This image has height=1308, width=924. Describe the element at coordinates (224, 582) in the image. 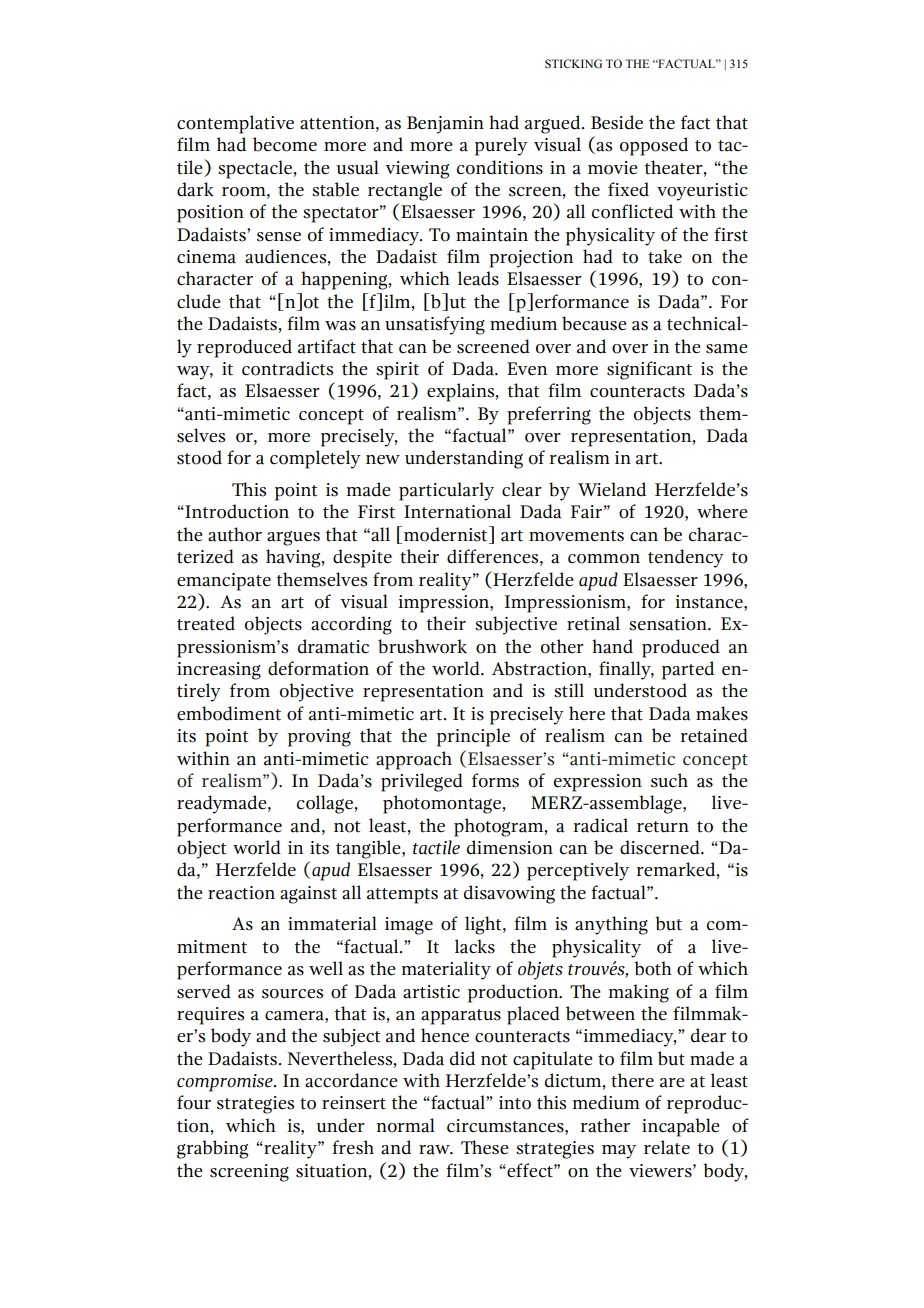

I see `emancipate` at that location.
